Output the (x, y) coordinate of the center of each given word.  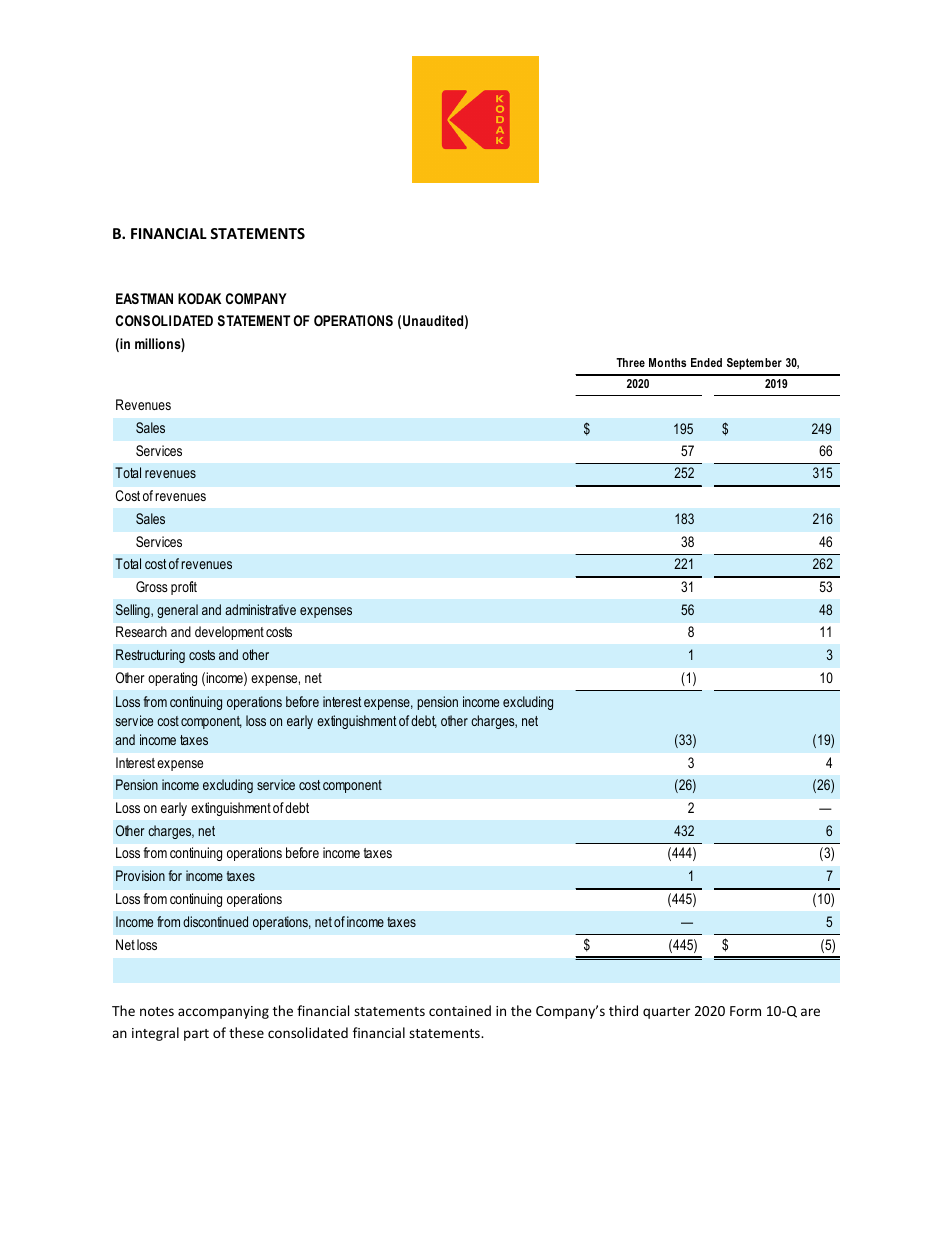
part (196, 1035)
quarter (666, 1013)
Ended (706, 362)
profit (184, 588)
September (754, 364)
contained (460, 1010)
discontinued (215, 921)
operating (172, 679)
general (177, 611)
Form (745, 1011)
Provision (140, 875)
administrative (260, 609)
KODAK (200, 298)
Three (630, 362)
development (229, 633)
